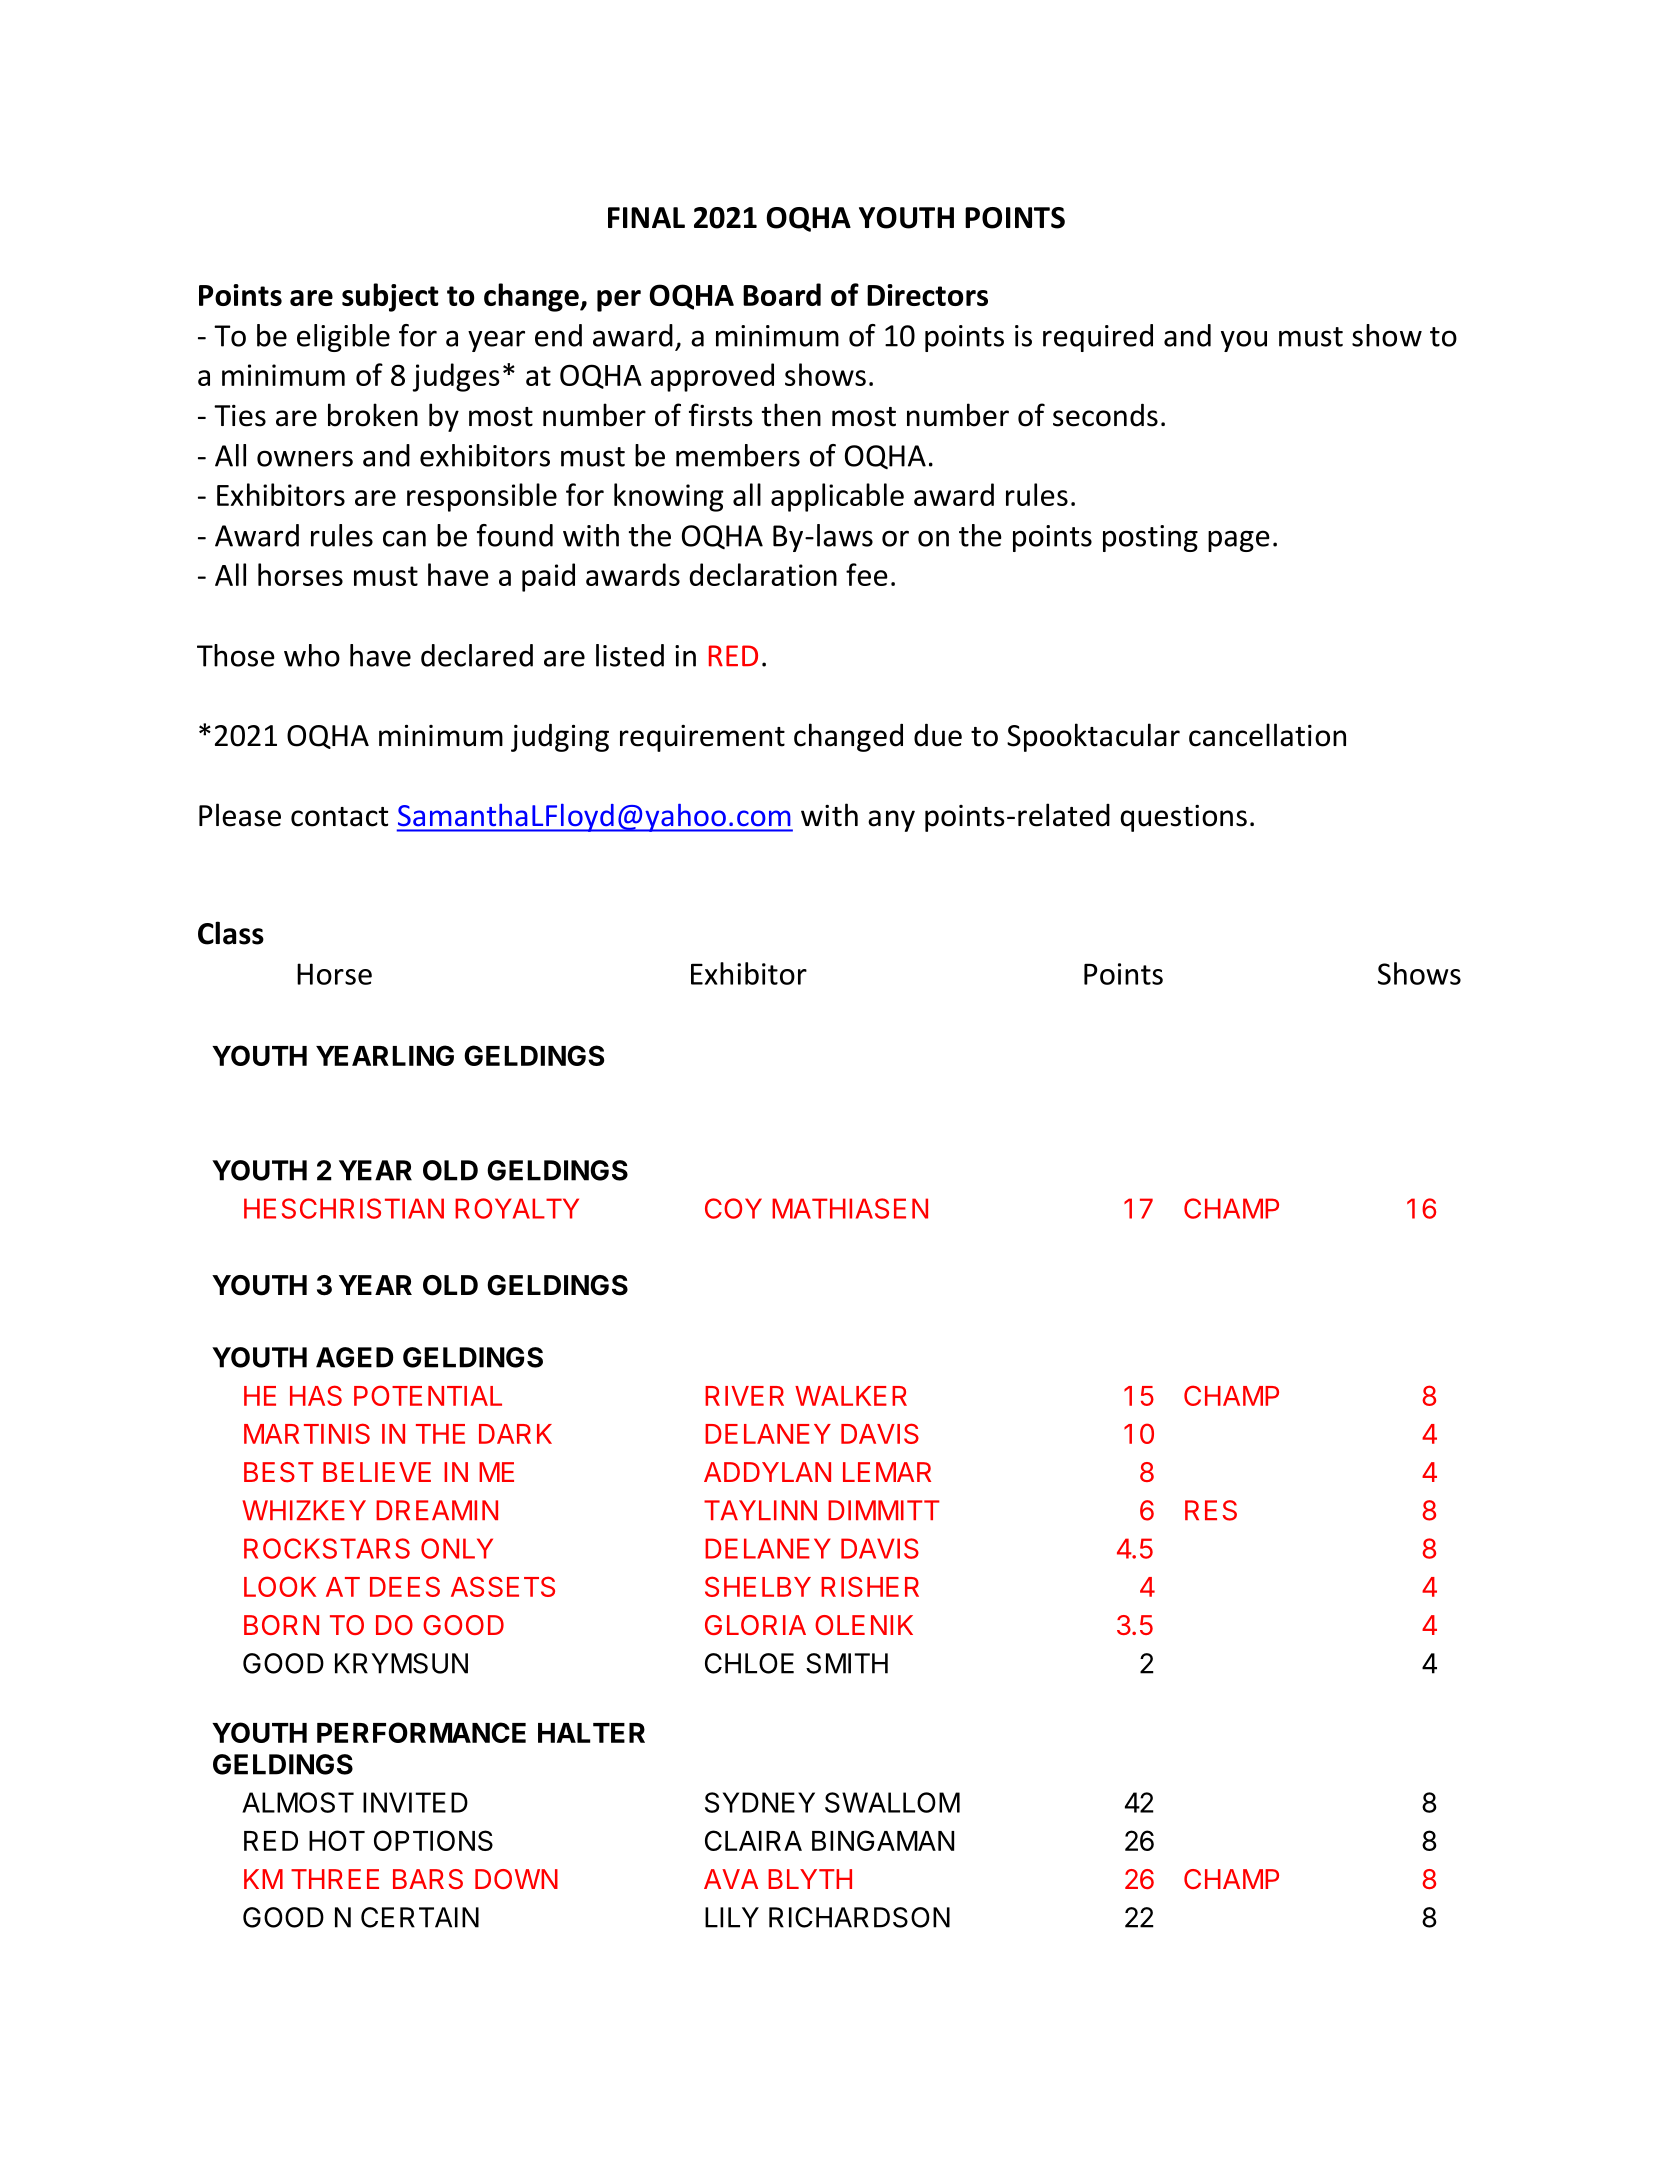 This screenshot has height=2162, width=1671. I want to click on subject, so click(390, 297).
